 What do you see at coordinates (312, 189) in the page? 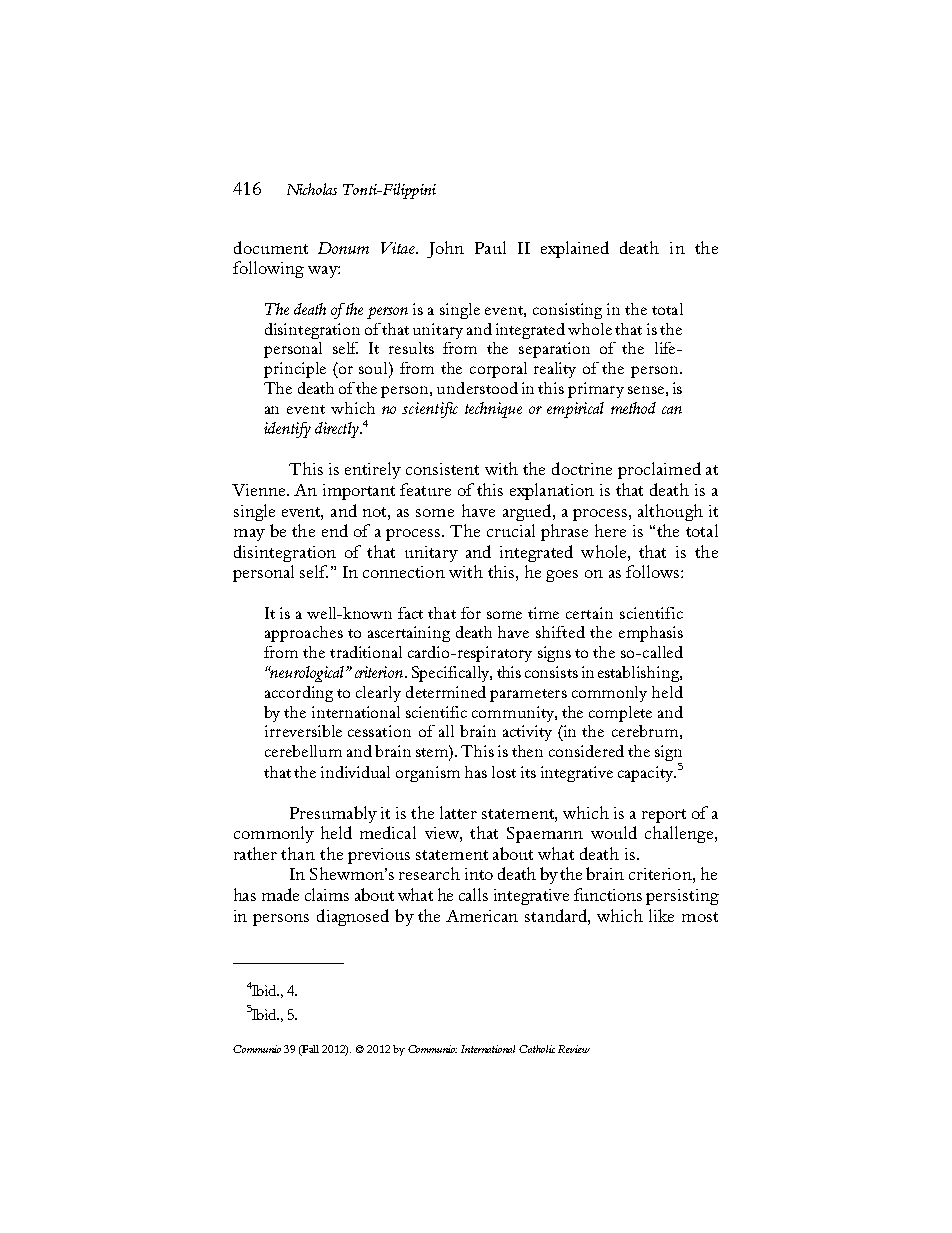
I see `Nicholas` at bounding box center [312, 189].
